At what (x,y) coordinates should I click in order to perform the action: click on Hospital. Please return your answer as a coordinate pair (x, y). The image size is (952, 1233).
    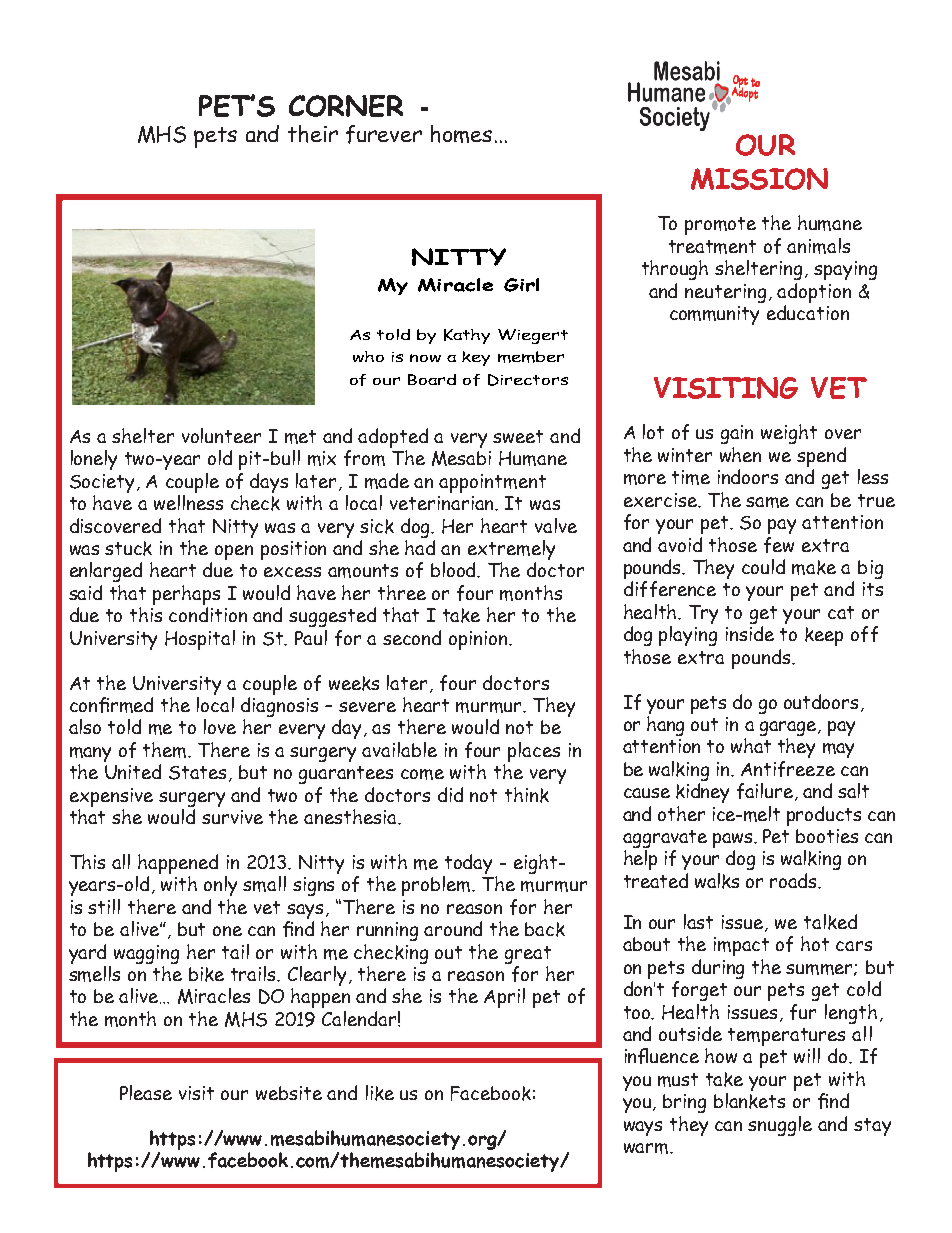
    Looking at the image, I should click on (200, 640).
